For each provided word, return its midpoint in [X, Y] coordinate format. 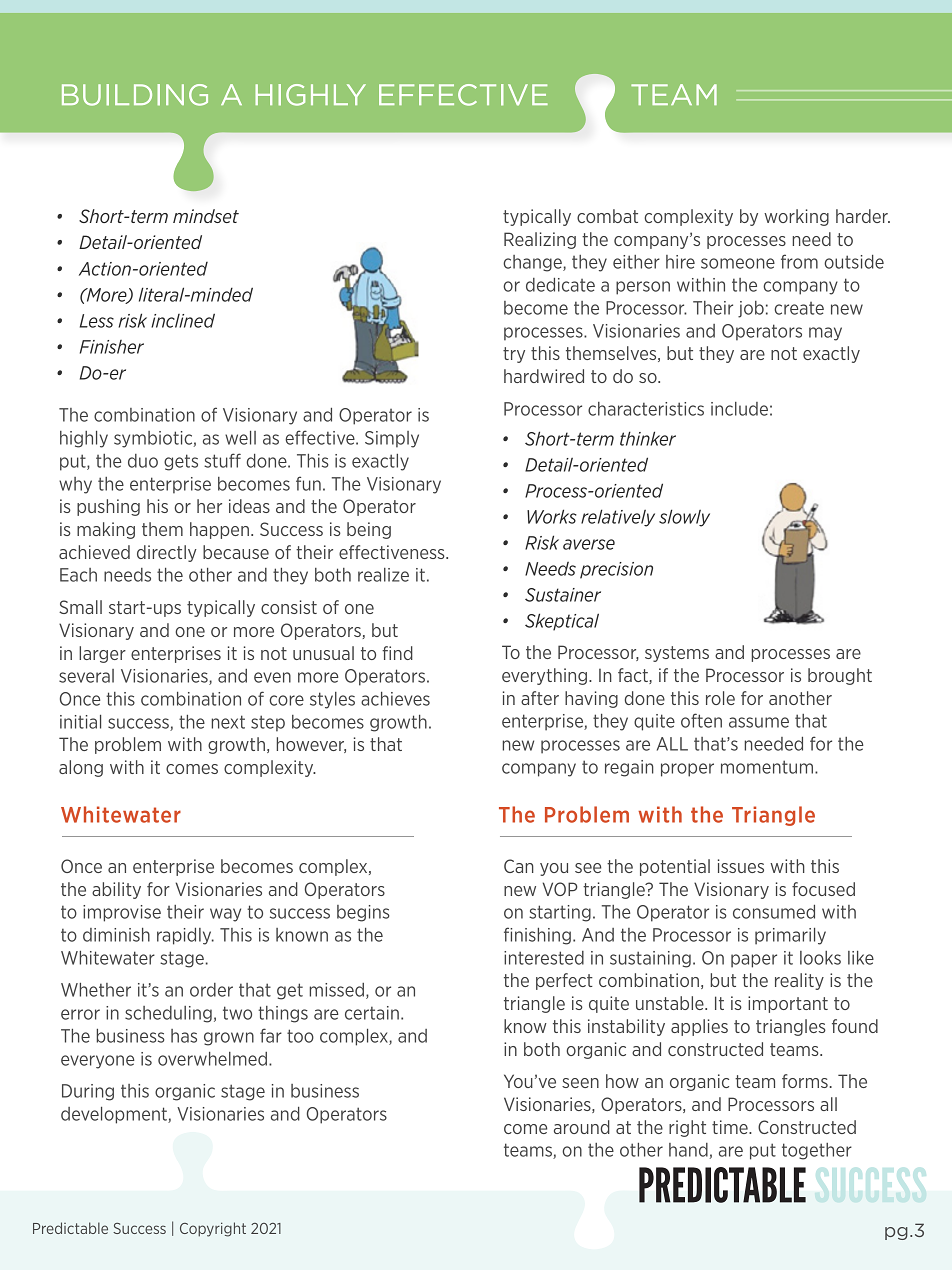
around [582, 1127]
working [796, 217]
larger [102, 654]
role [720, 698]
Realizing [540, 240]
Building [135, 95]
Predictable [70, 1228]
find [397, 653]
